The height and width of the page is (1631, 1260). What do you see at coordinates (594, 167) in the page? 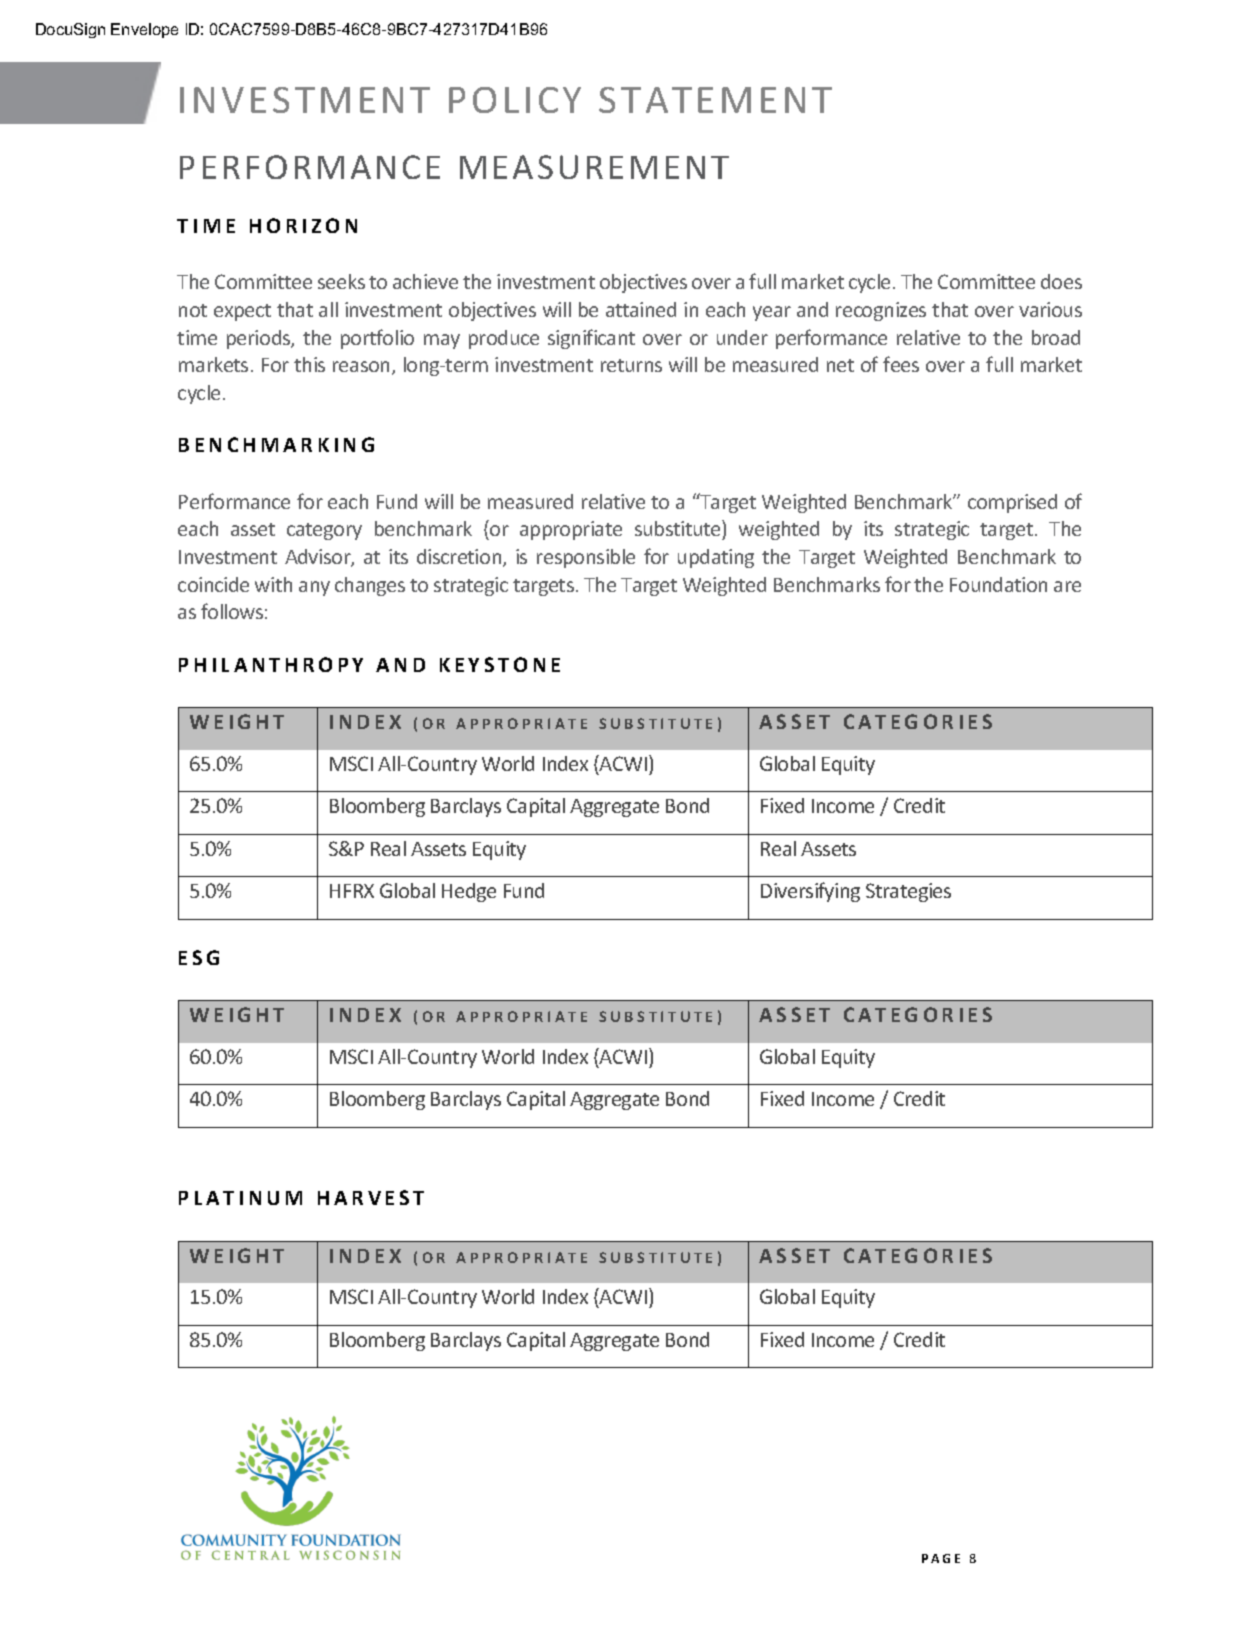
I see `MEASUREMENT` at bounding box center [594, 167].
